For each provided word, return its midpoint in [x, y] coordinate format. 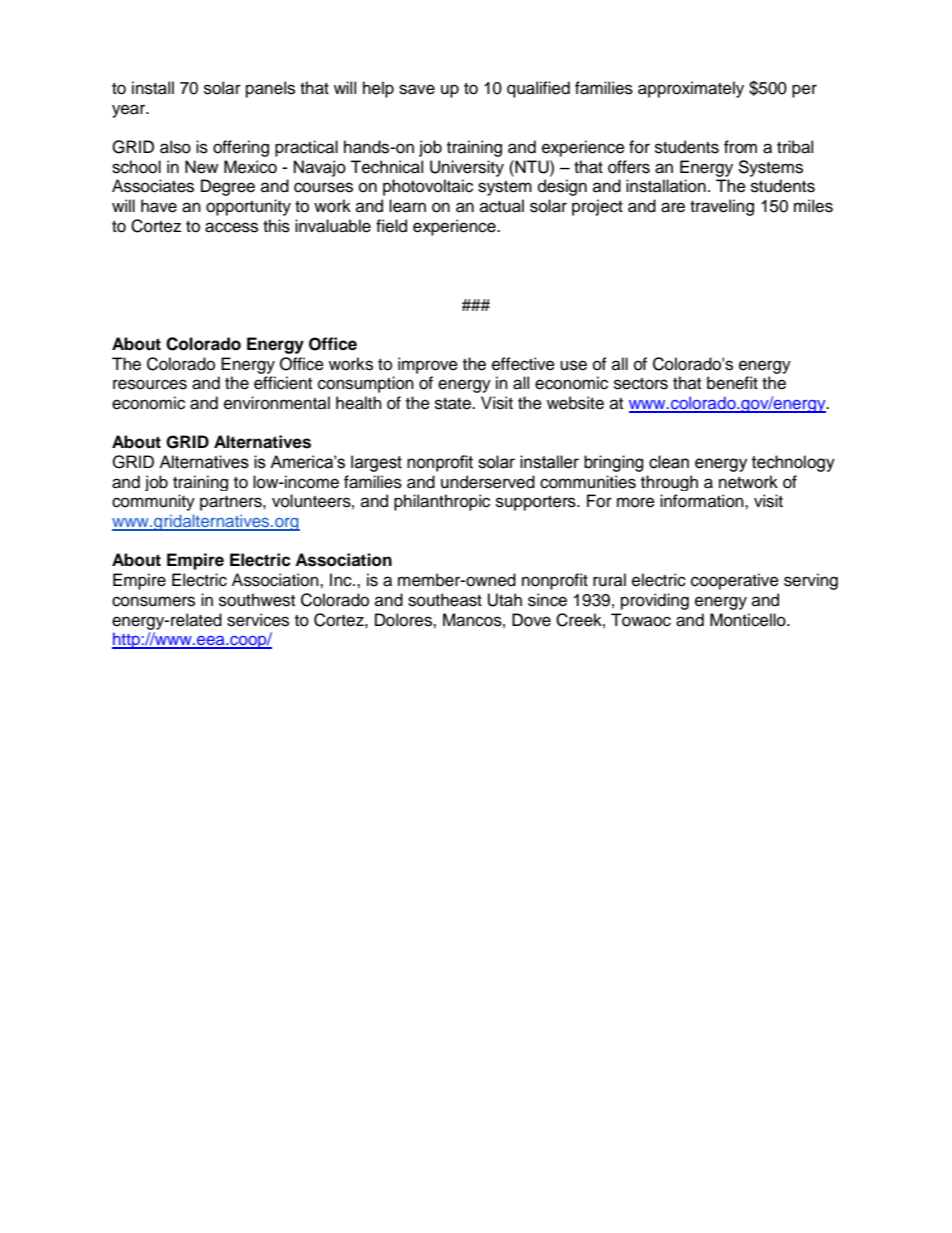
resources [150, 384]
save [417, 89]
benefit [732, 383]
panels [270, 89]
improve [428, 365]
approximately [691, 89]
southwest [257, 600]
